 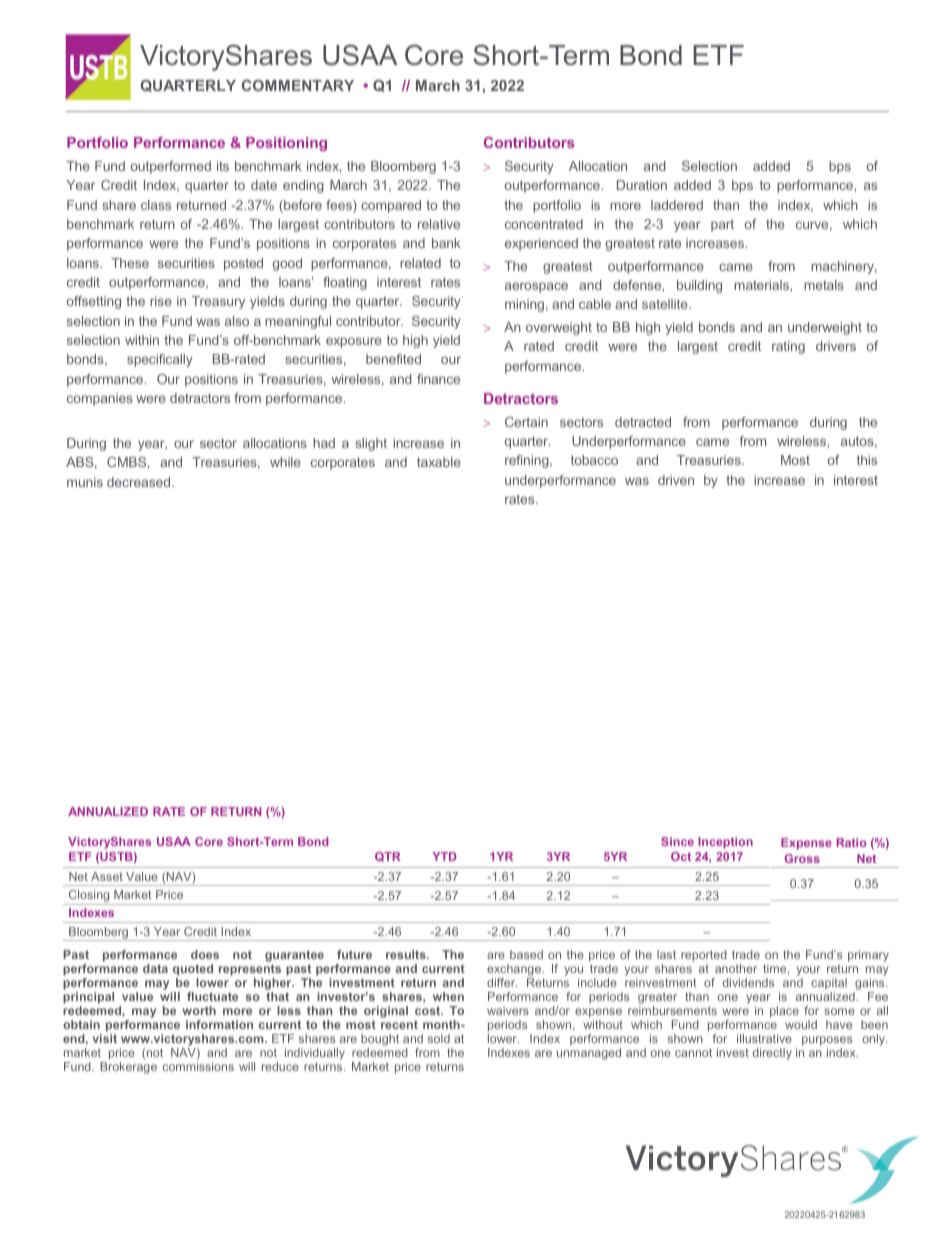 I want to click on driven, so click(x=676, y=480).
